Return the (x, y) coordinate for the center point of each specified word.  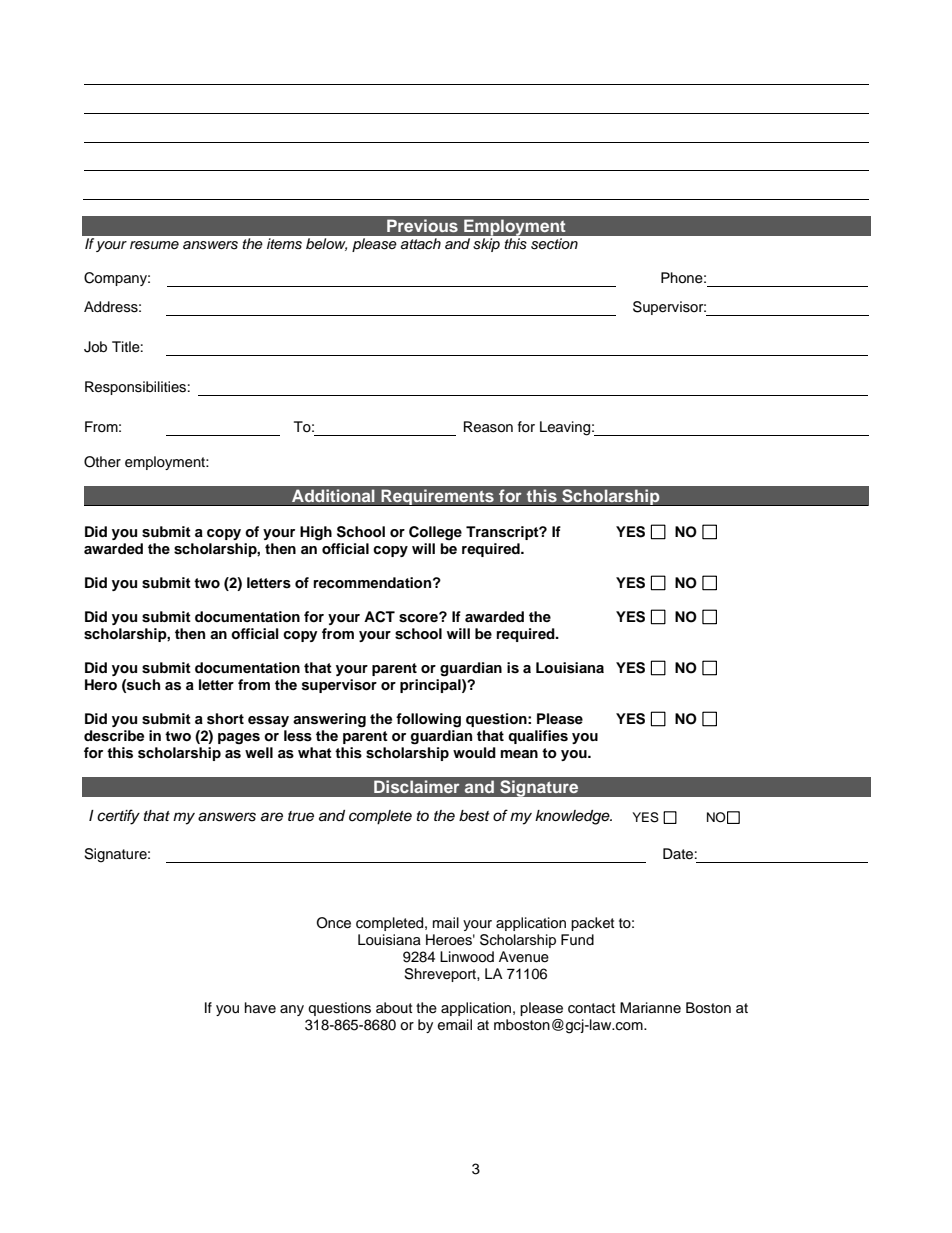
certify (118, 817)
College (435, 533)
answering (329, 720)
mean (519, 754)
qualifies (538, 737)
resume (154, 245)
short (225, 719)
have (260, 1007)
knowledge (573, 817)
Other (102, 462)
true (301, 816)
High (316, 533)
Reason (488, 427)
